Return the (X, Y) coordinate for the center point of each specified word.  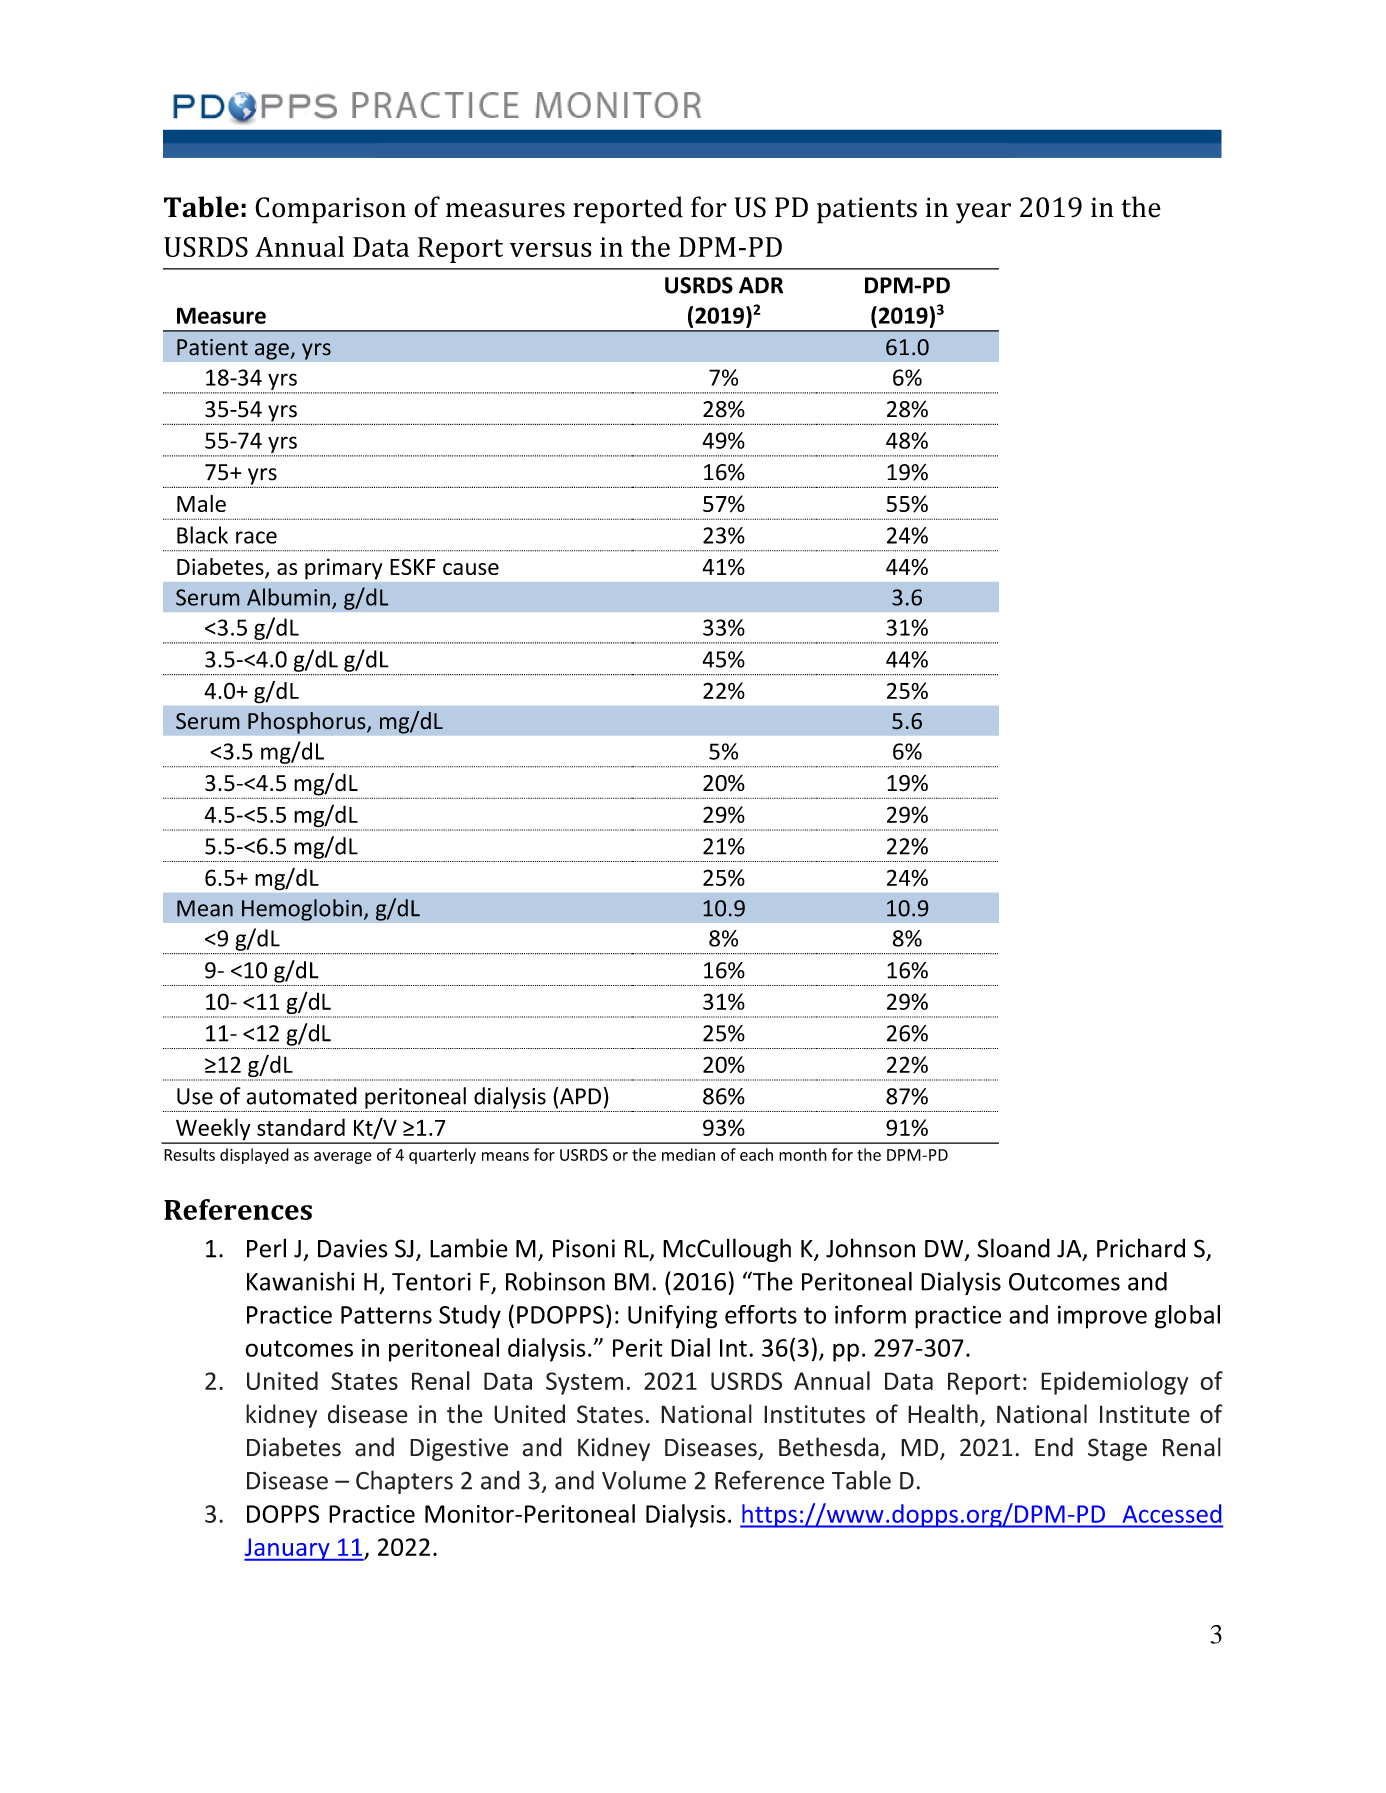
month (803, 1154)
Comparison (330, 210)
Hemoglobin (302, 910)
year (983, 213)
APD (580, 1096)
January (288, 1549)
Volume (644, 1480)
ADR (761, 285)
